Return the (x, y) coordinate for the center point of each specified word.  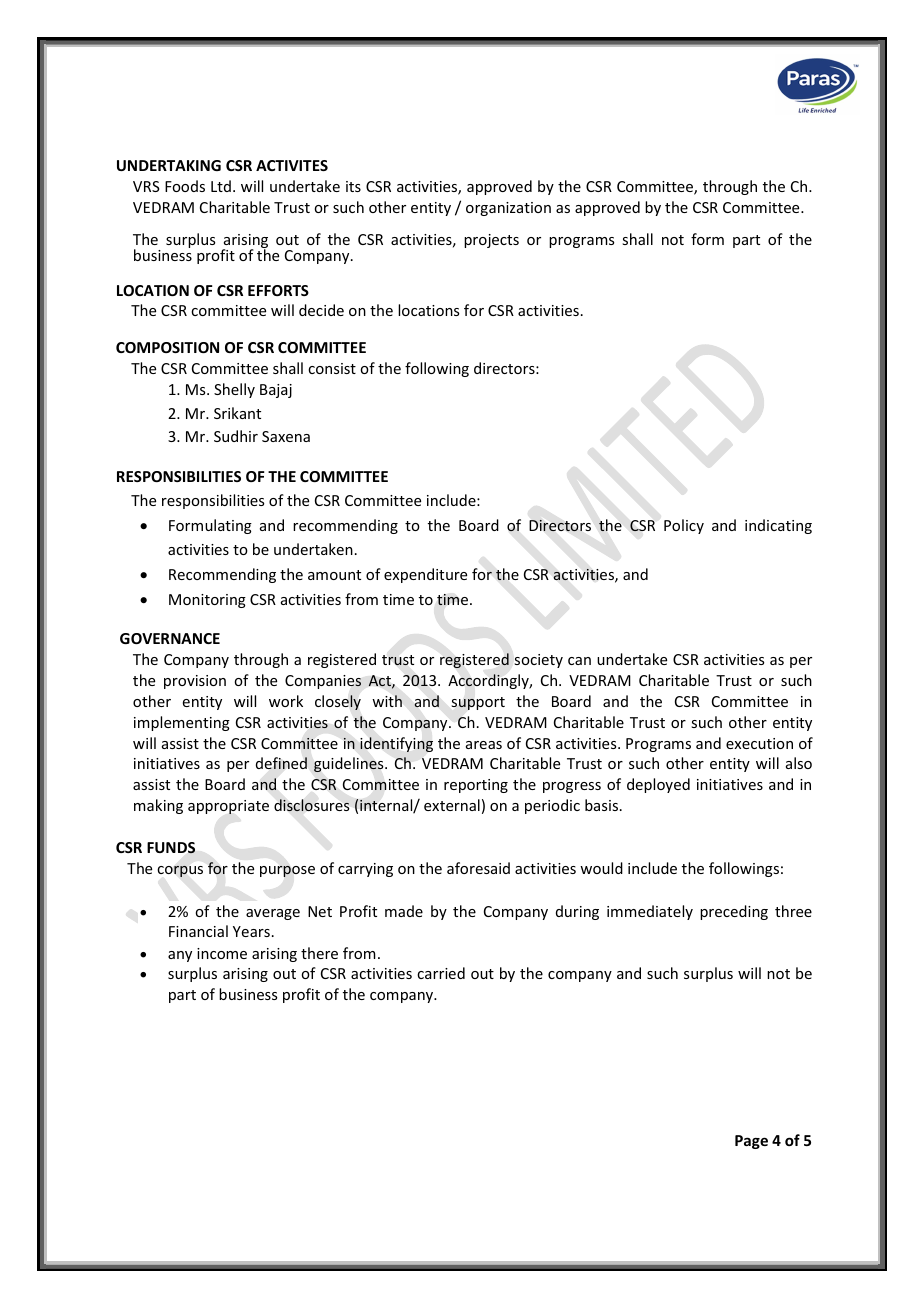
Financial (198, 931)
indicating (778, 526)
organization (508, 209)
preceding (734, 912)
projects (491, 241)
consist (332, 368)
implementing (182, 723)
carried (441, 973)
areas (484, 745)
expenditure (425, 575)
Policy (684, 526)
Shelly (234, 390)
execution (759, 743)
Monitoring (207, 601)
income (222, 953)
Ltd (221, 186)
